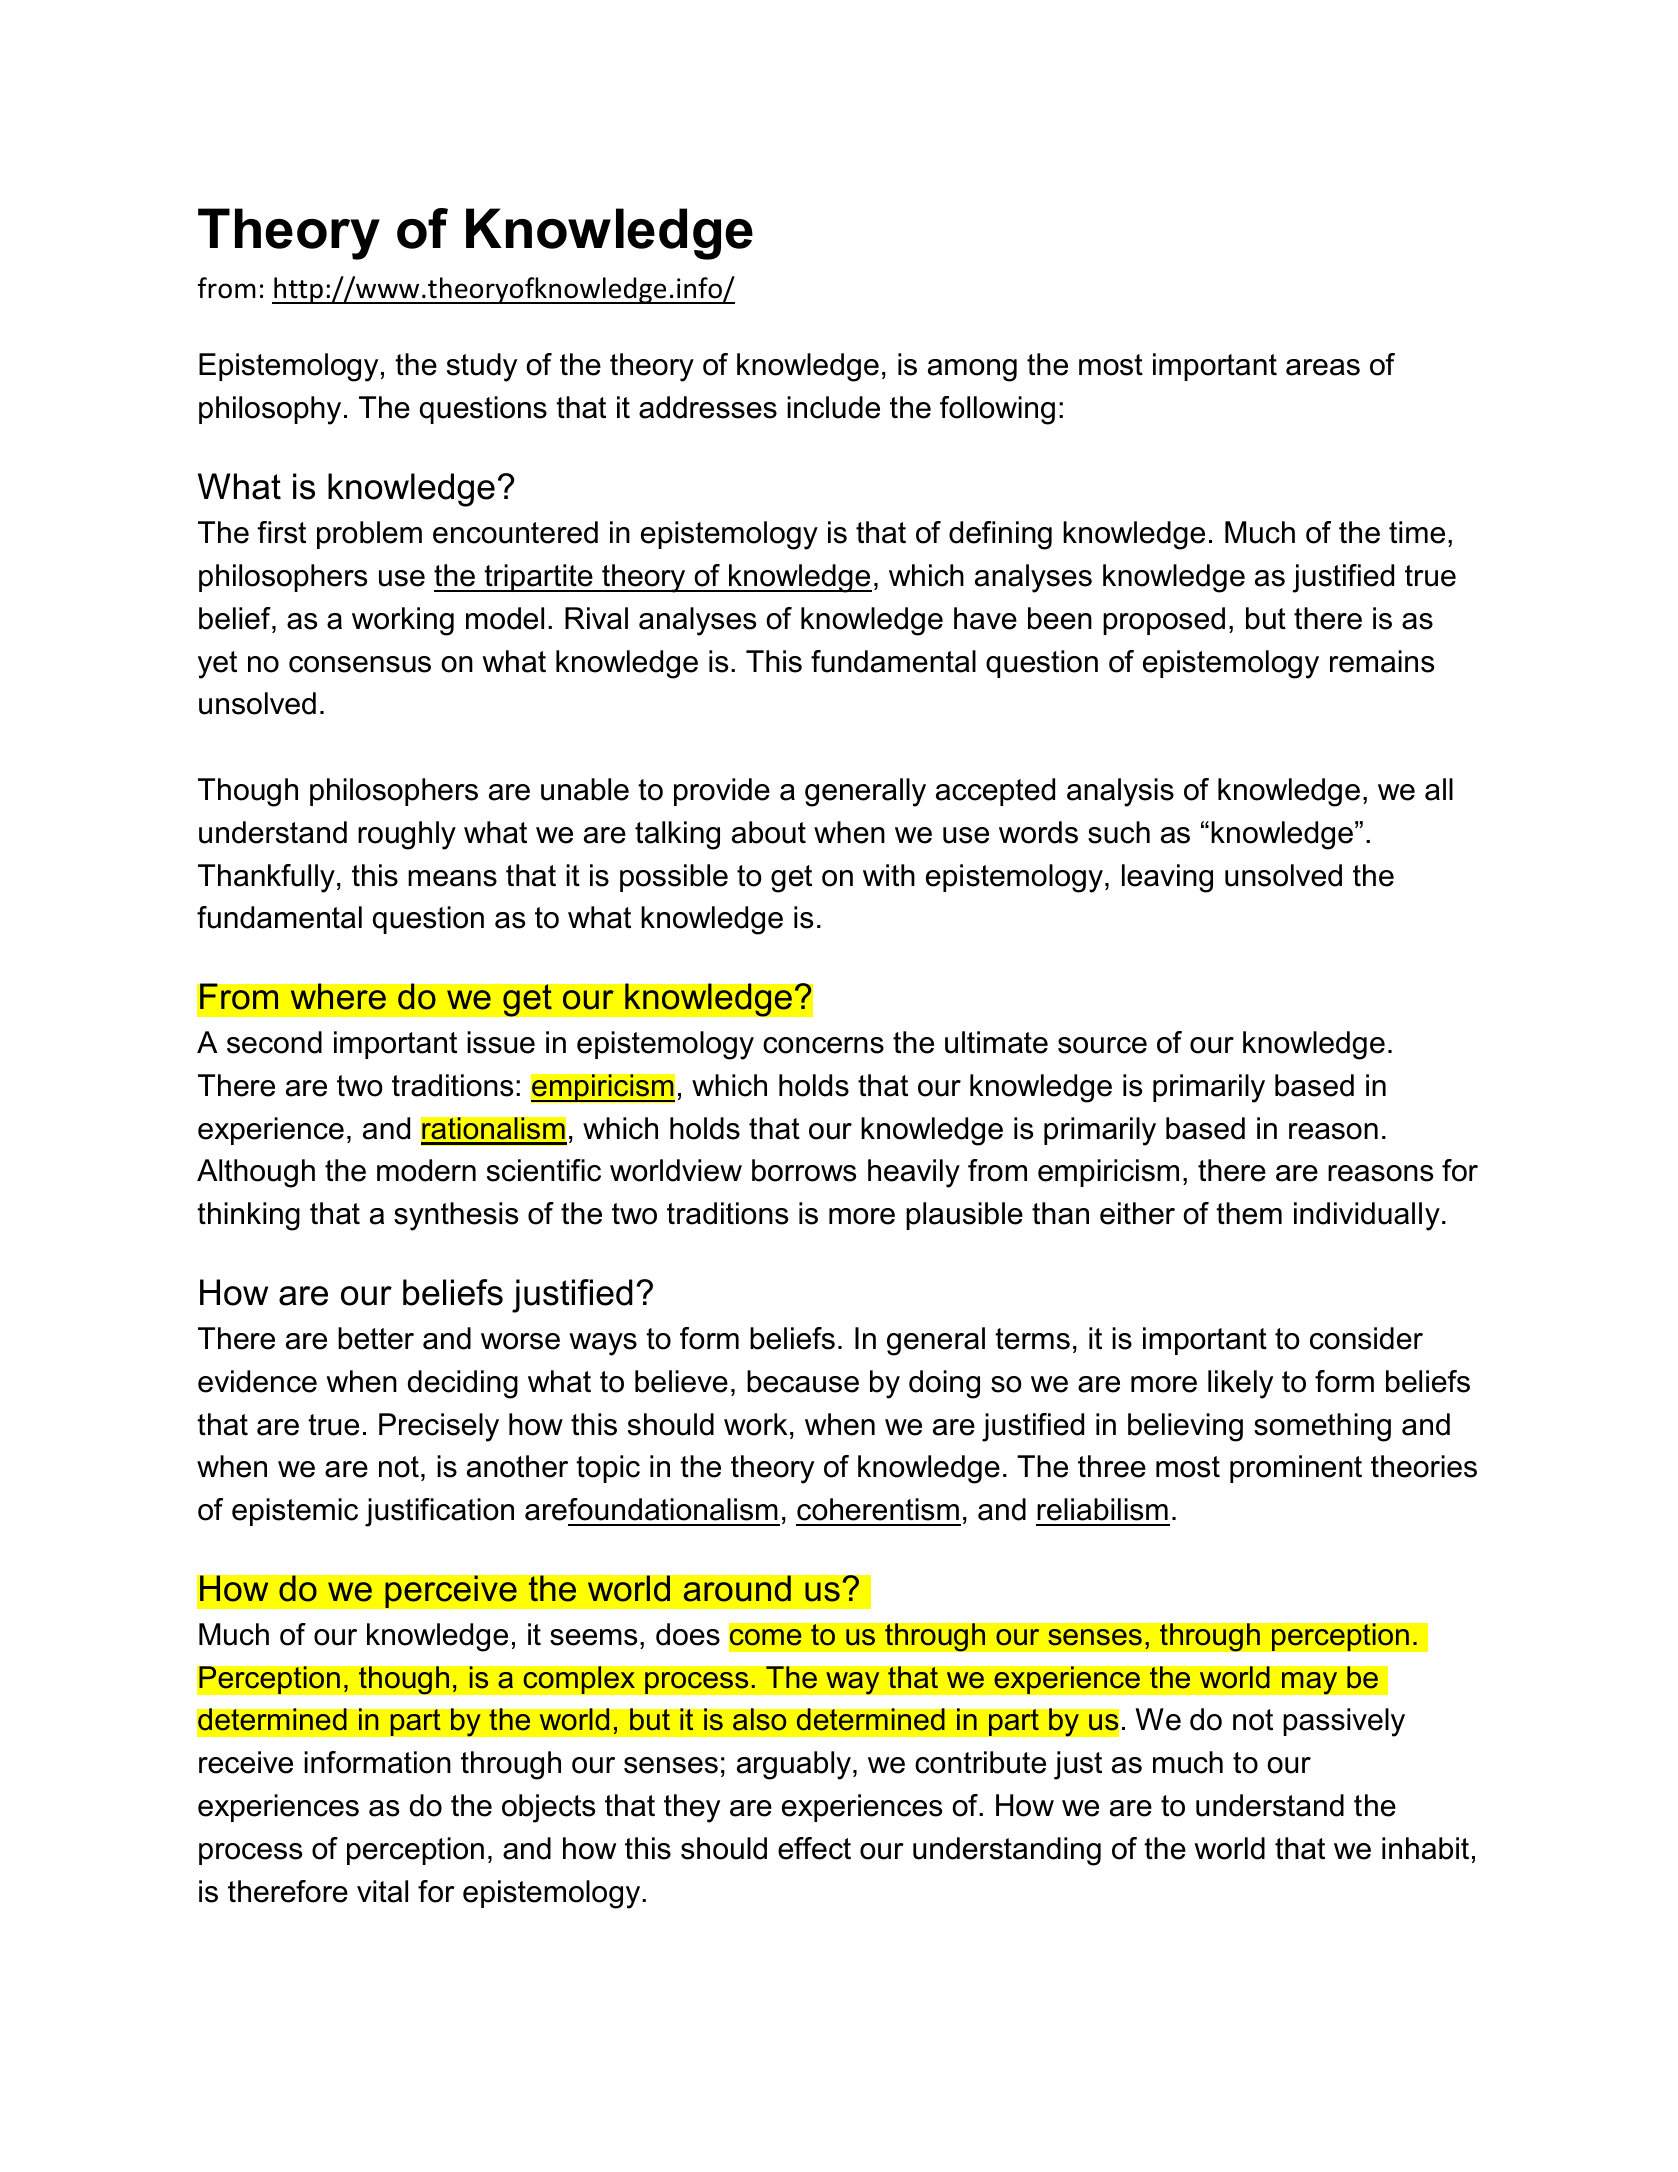 The height and width of the screenshot is (2172, 1678). I want to click on philosophy, so click(270, 410).
